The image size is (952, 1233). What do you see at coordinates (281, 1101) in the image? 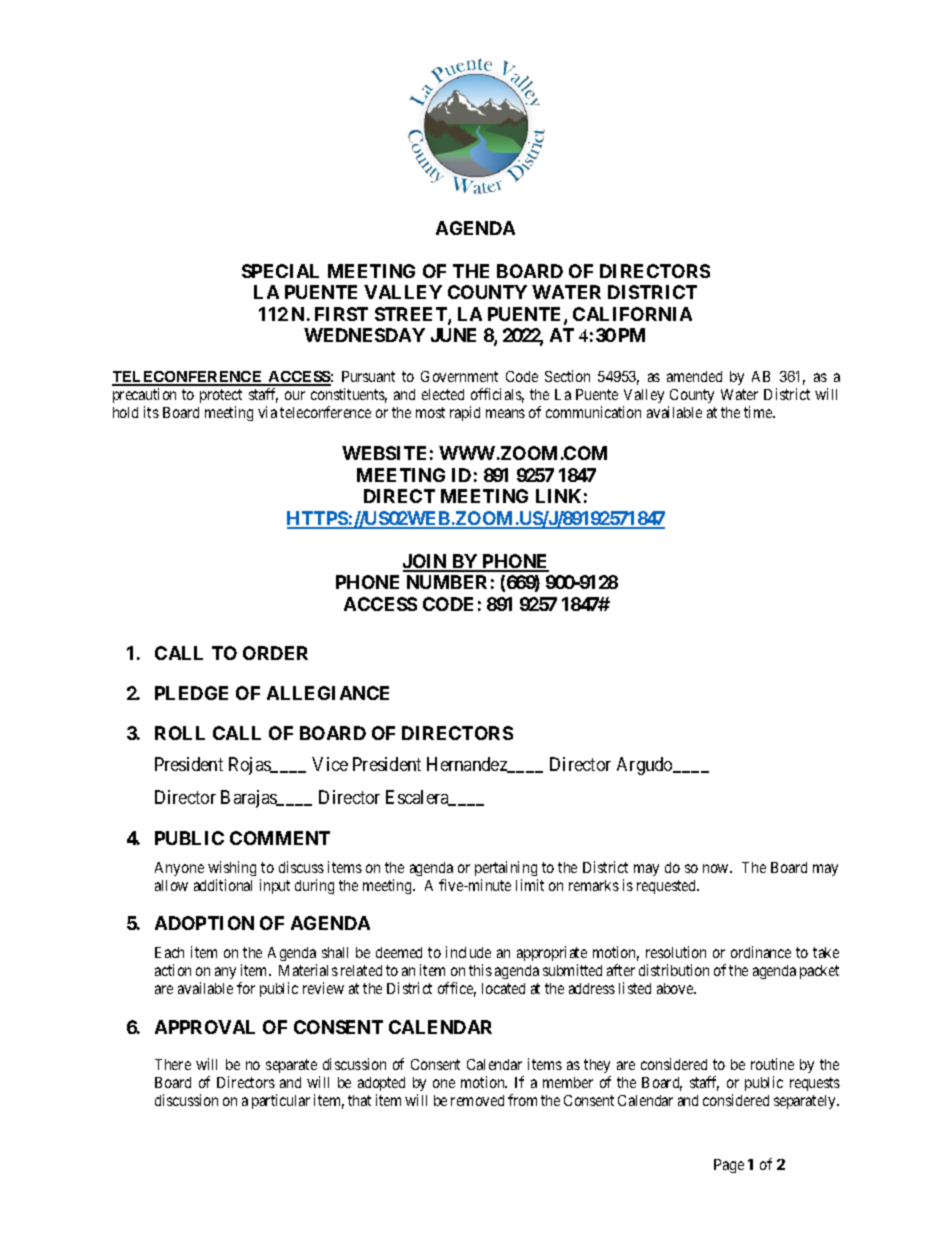
I see `particular` at bounding box center [281, 1101].
